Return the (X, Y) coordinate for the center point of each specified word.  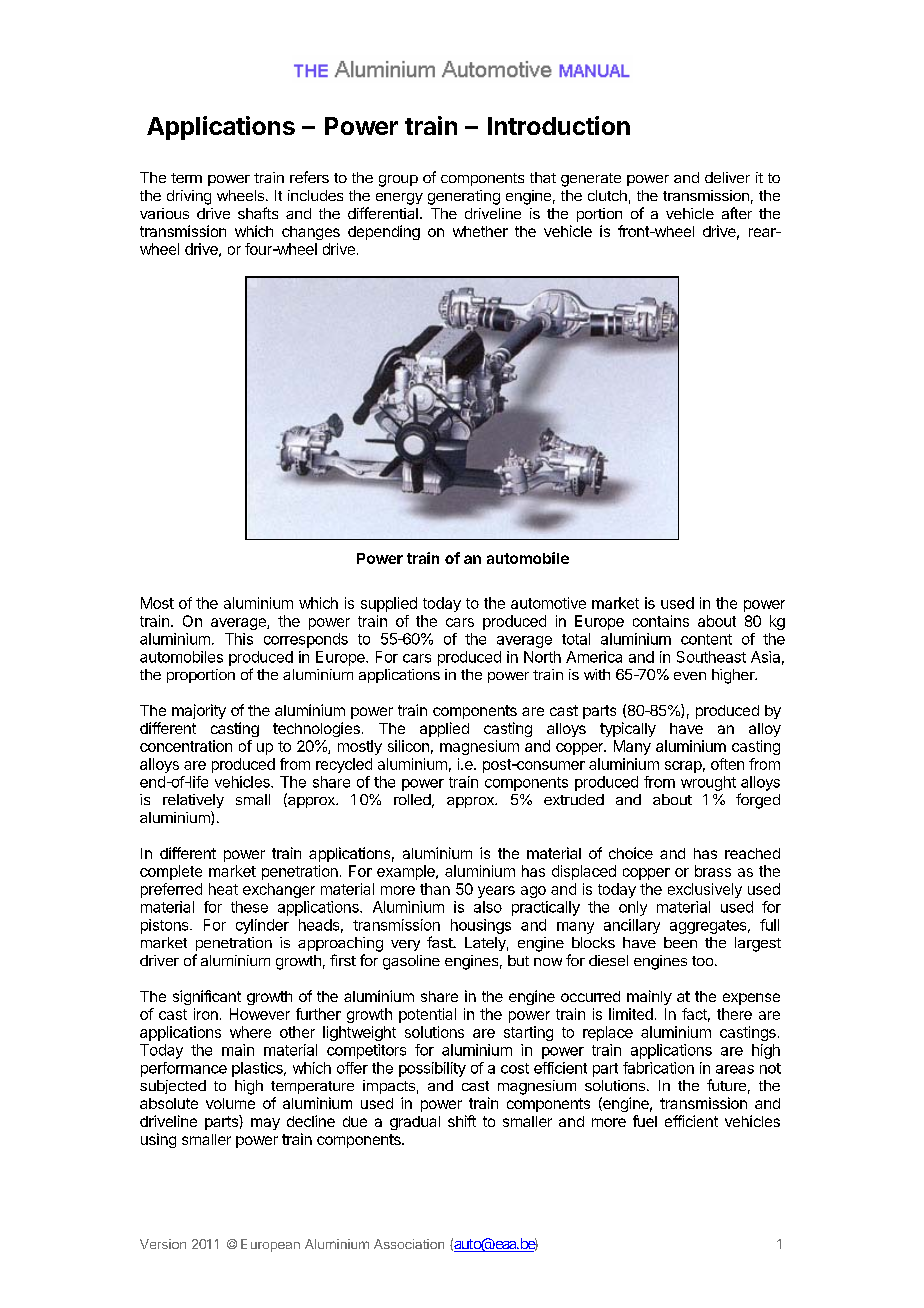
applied (444, 729)
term (186, 178)
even (690, 676)
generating (464, 197)
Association (409, 1244)
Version (163, 1244)
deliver (727, 177)
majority (199, 711)
